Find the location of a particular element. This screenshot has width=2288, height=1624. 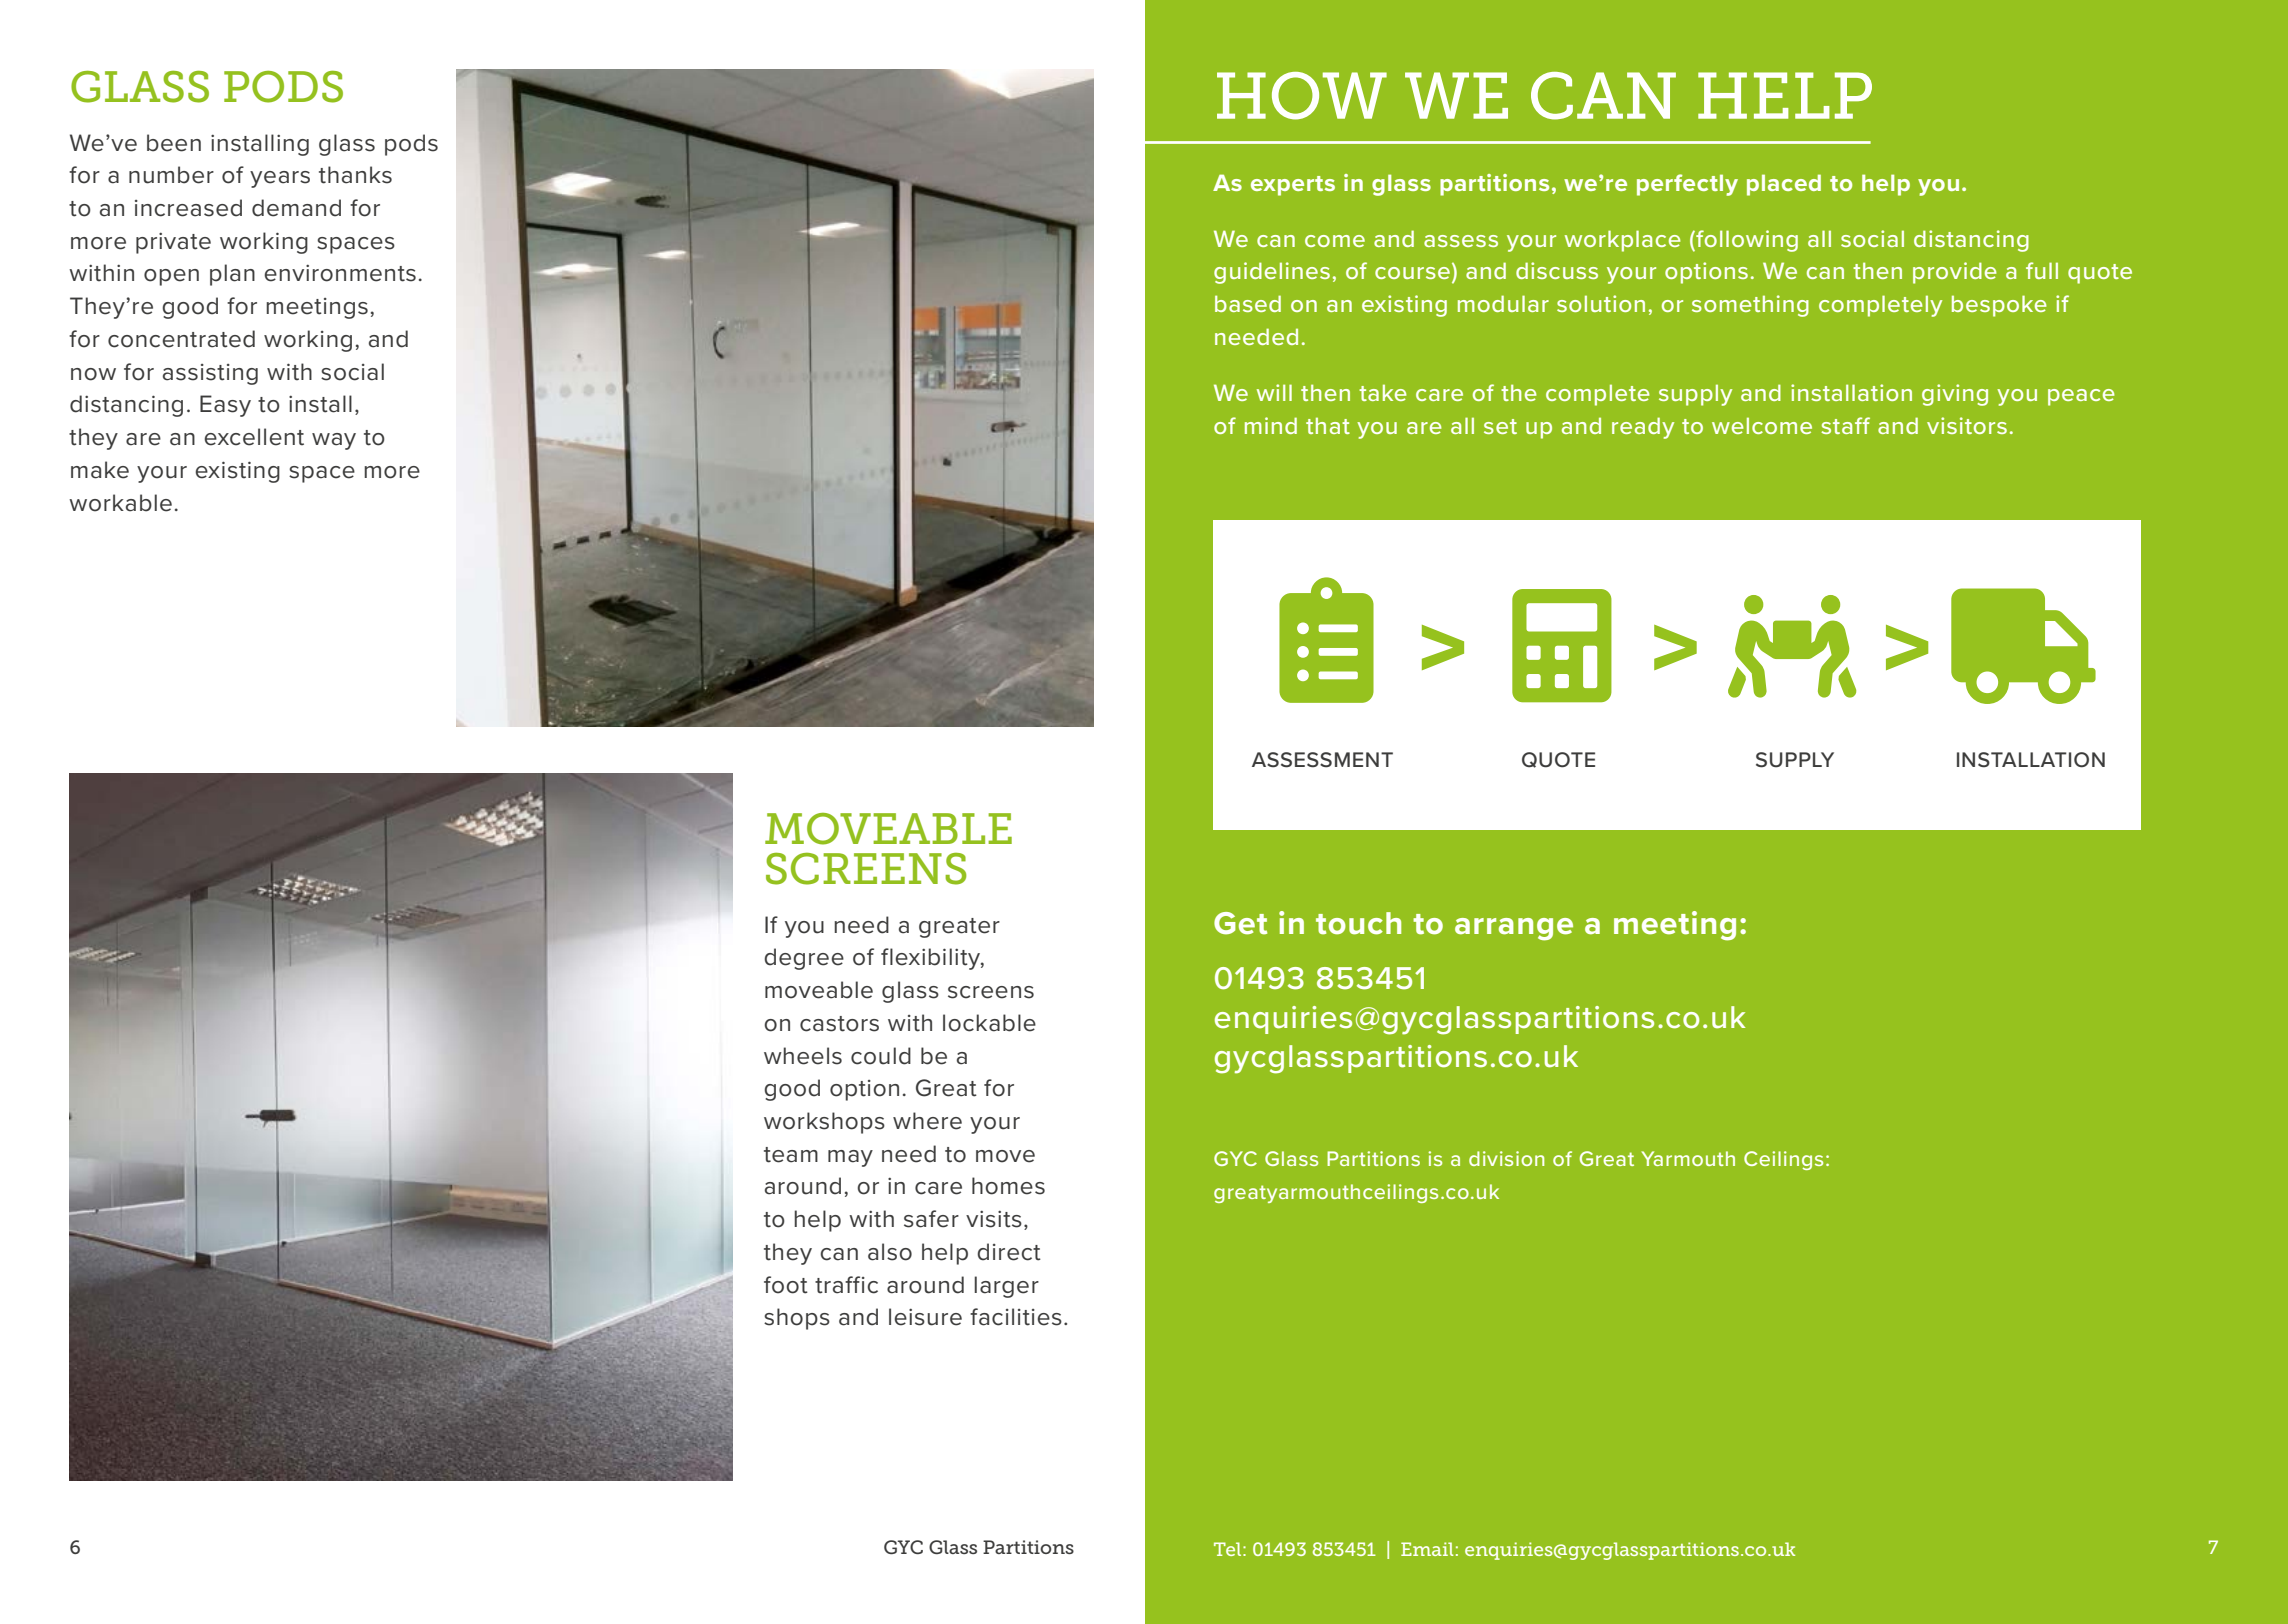

wheels is located at coordinates (803, 1056).
